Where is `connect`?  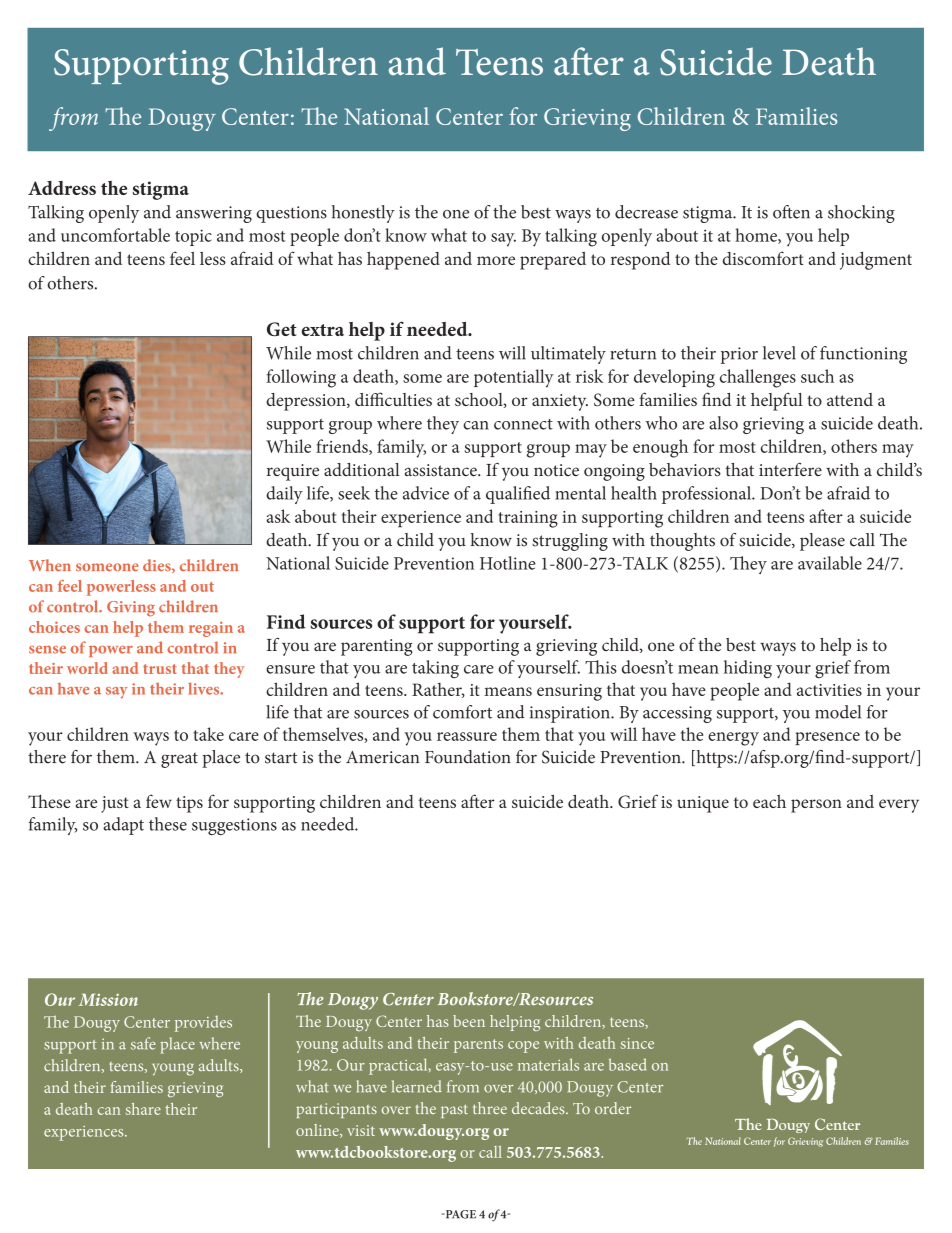 connect is located at coordinates (523, 424).
